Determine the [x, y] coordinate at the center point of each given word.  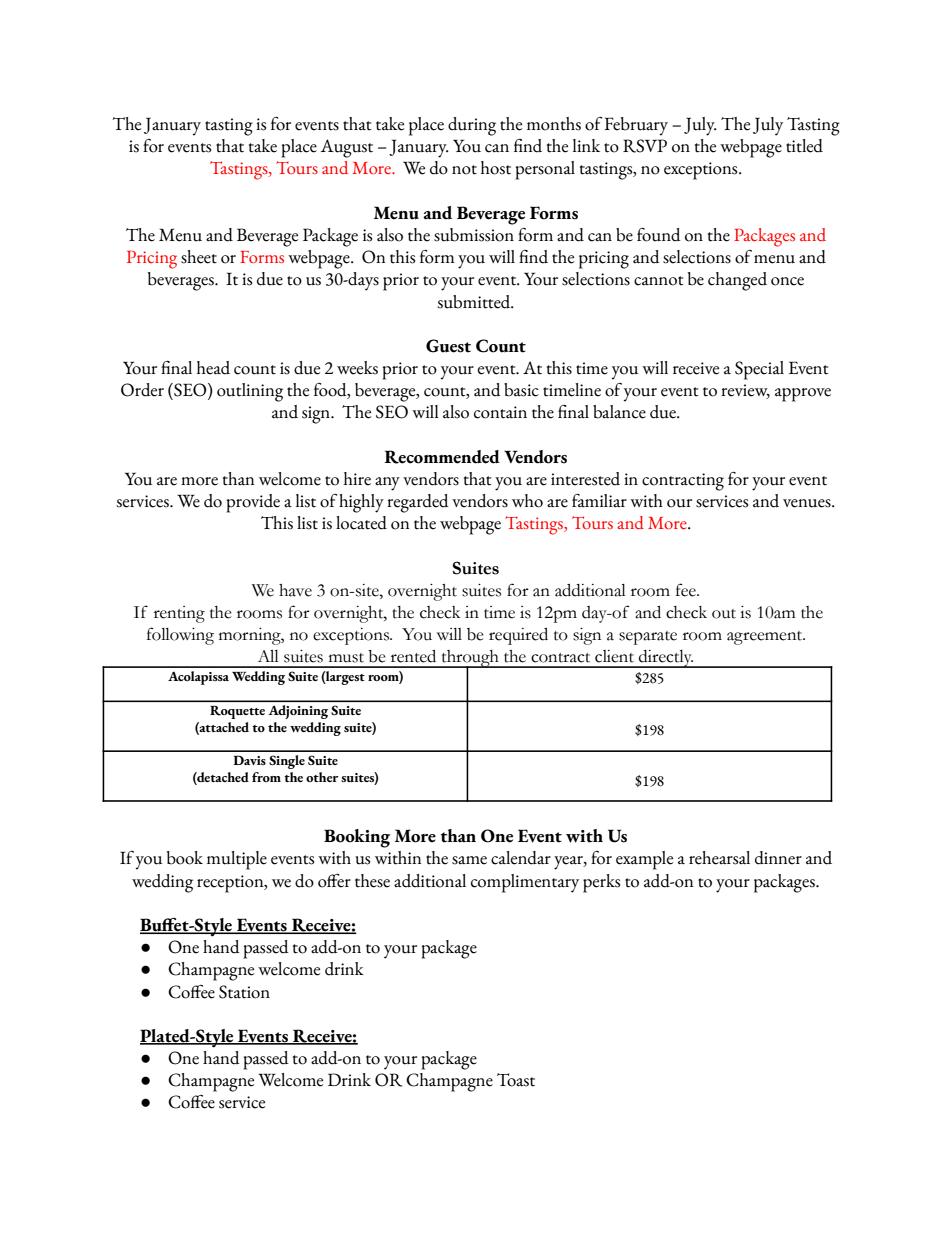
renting [179, 614]
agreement [766, 638]
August [347, 148]
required [518, 636]
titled [804, 146]
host [496, 168]
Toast [516, 1080]
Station [244, 992]
